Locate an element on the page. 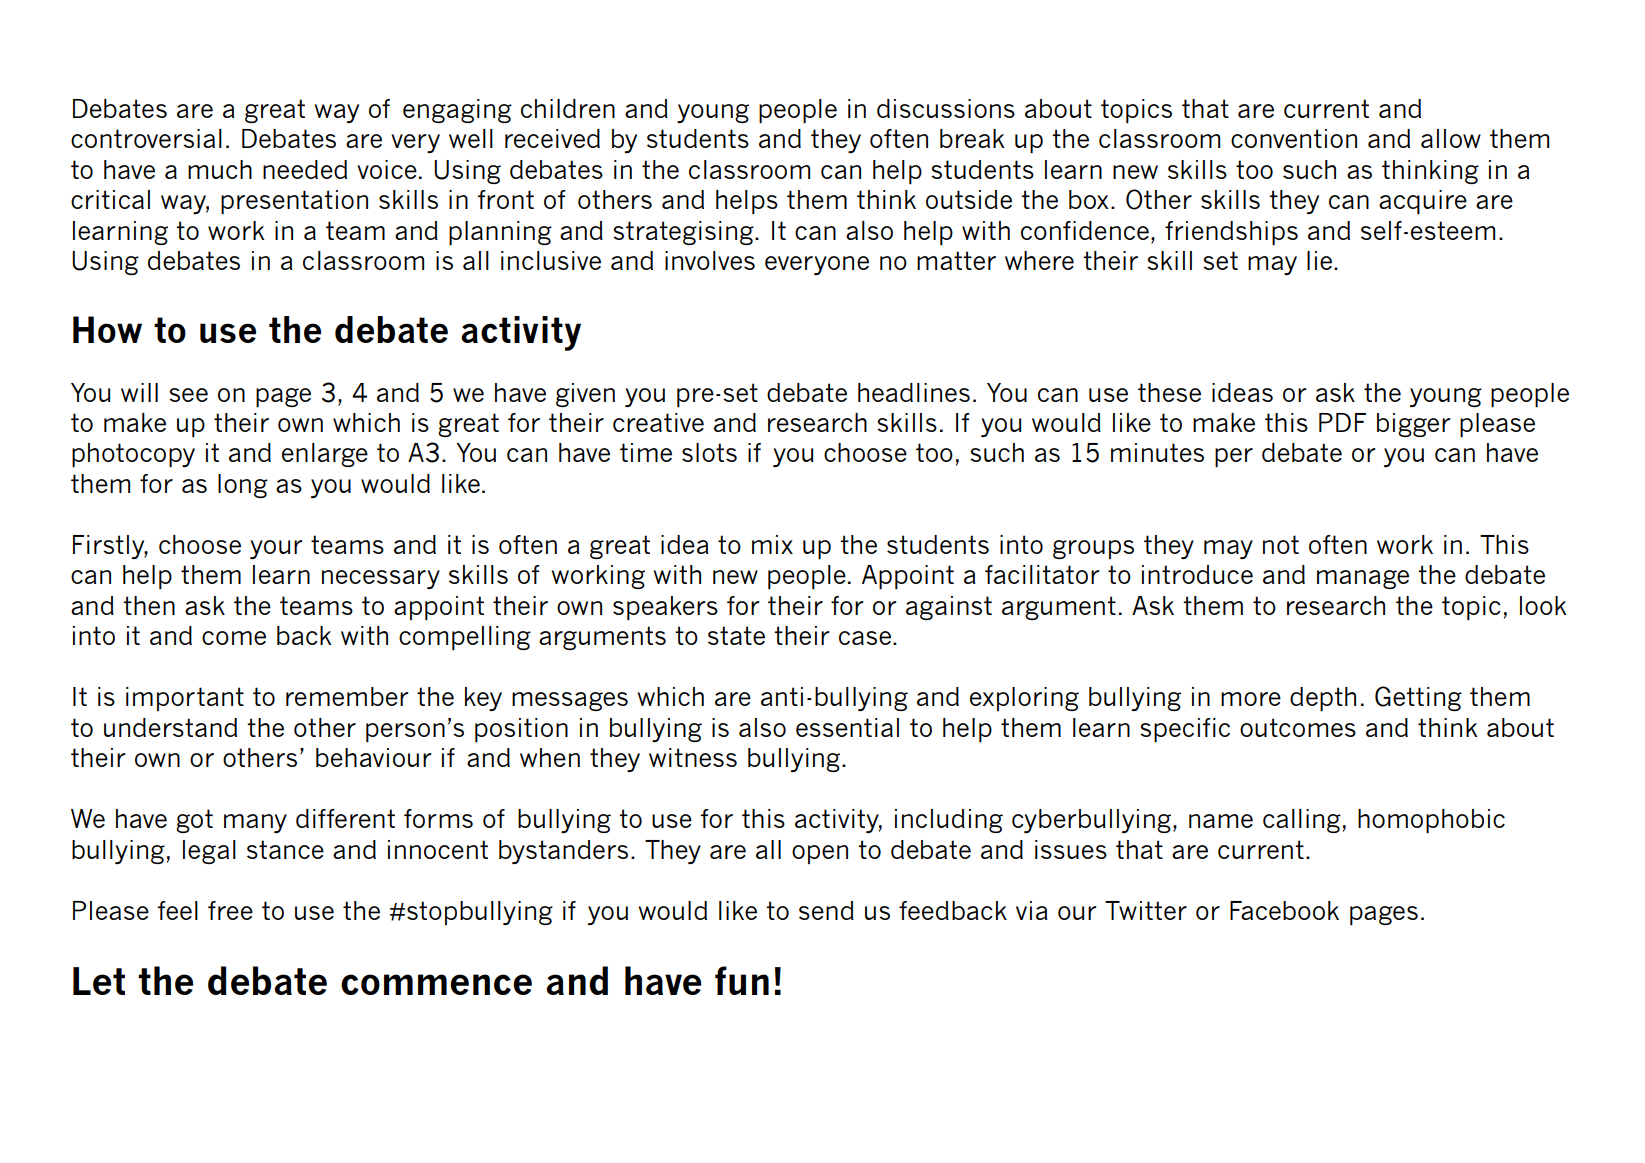 The image size is (1645, 1163). convention is located at coordinates (1294, 138).
